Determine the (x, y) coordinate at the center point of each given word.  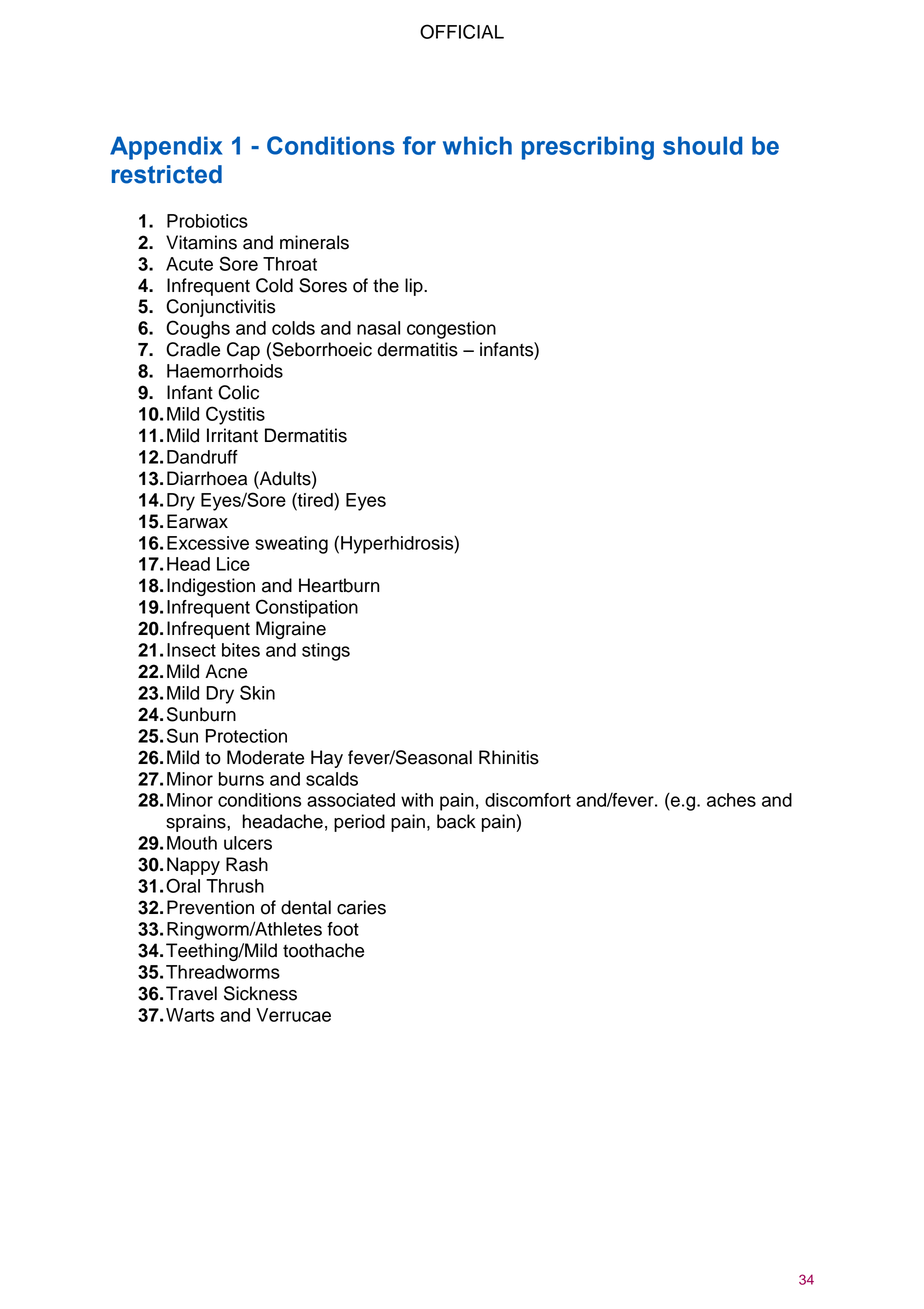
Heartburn (339, 585)
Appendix (166, 148)
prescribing (588, 148)
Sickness (260, 993)
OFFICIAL (462, 31)
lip (415, 287)
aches (731, 800)
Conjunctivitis (220, 308)
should (703, 145)
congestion (451, 330)
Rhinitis (509, 757)
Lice (233, 564)
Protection (246, 736)
